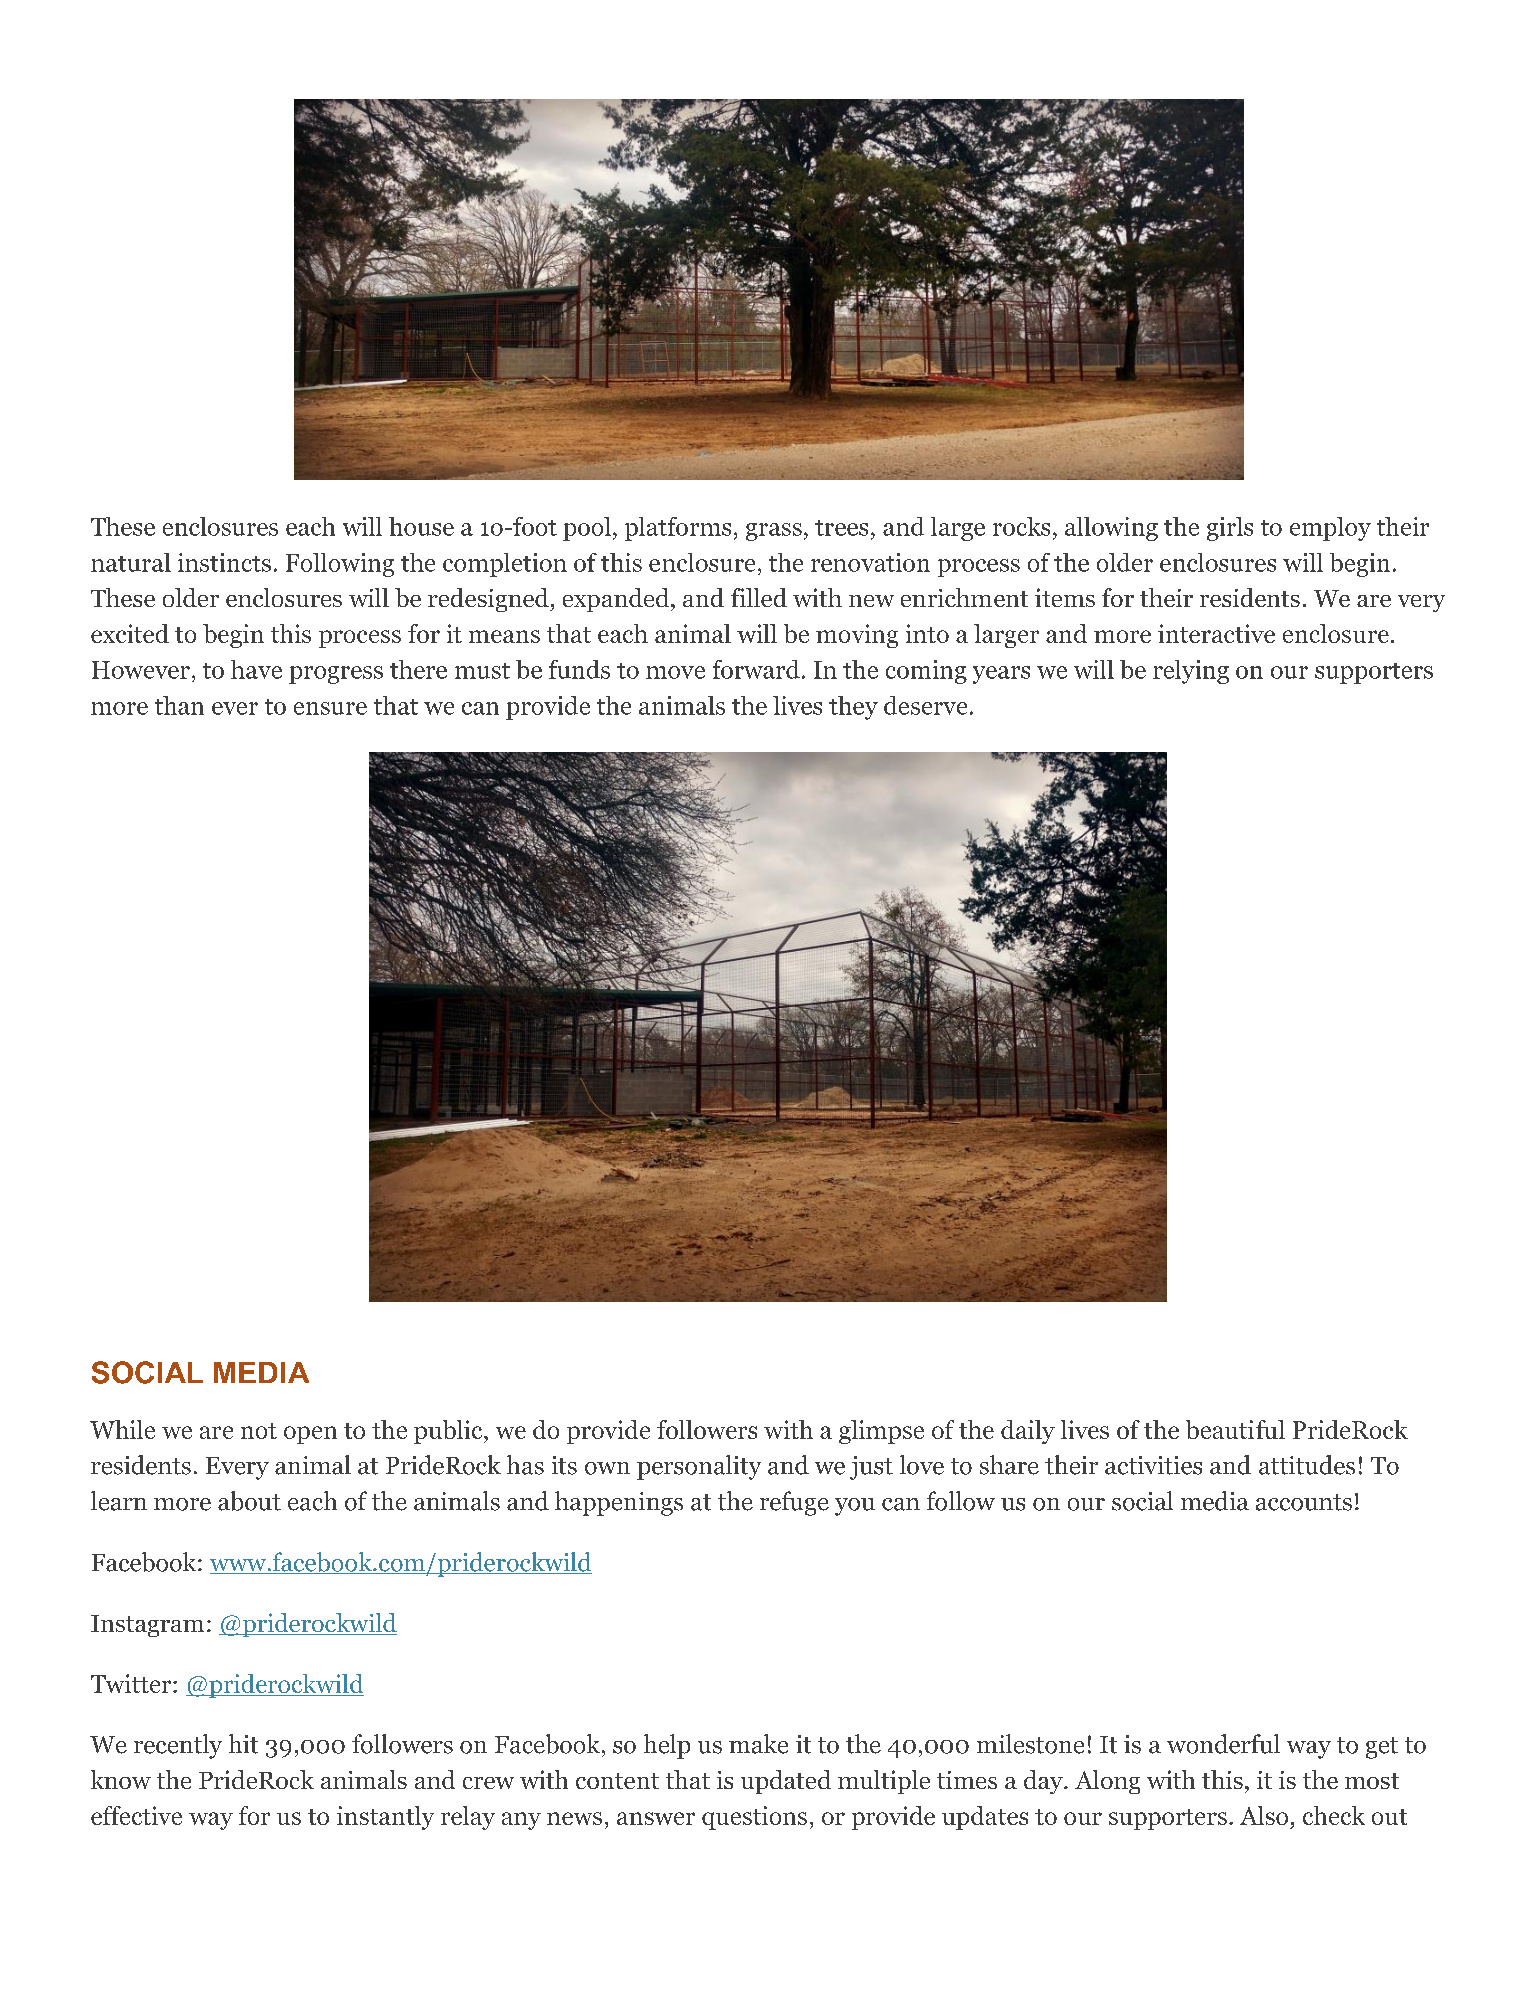 This screenshot has width=1538, height=1990. Describe the element at coordinates (224, 562) in the screenshot. I see `instincts` at that location.
